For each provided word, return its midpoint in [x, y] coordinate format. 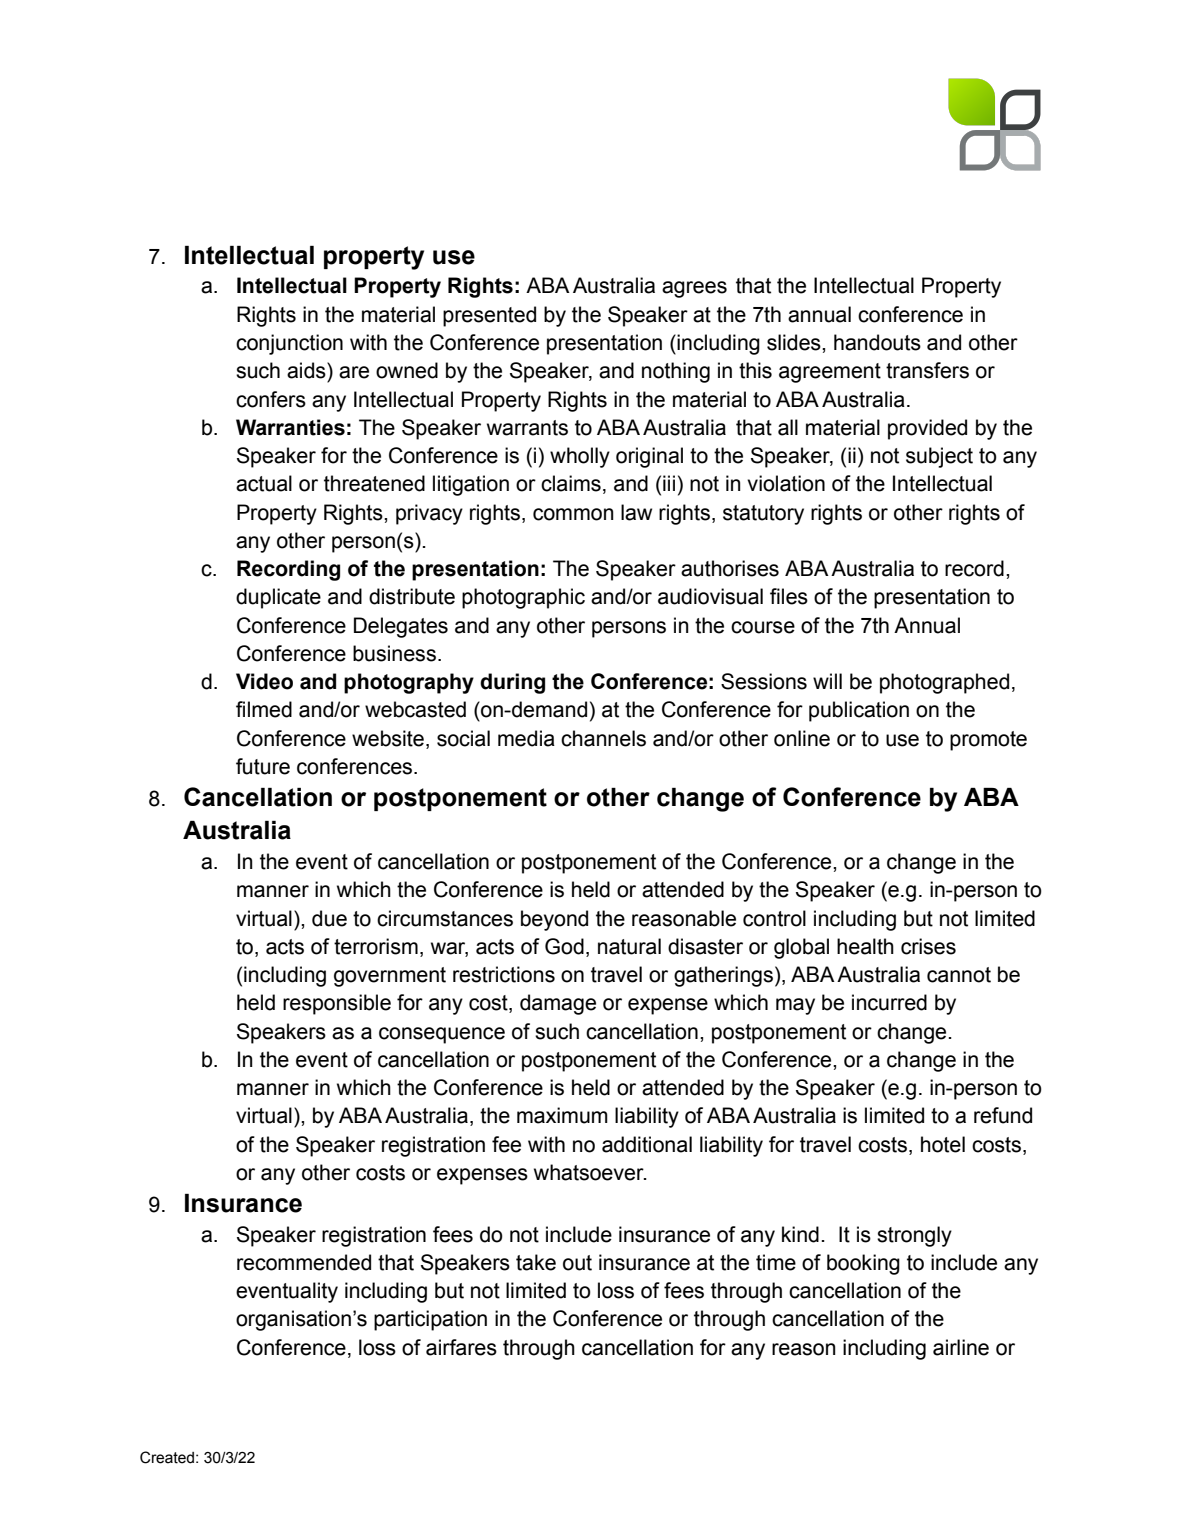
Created [167, 1457]
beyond [554, 920]
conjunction [289, 344]
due [329, 918]
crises [928, 946]
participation [430, 1320]
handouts [877, 342]
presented [489, 316]
